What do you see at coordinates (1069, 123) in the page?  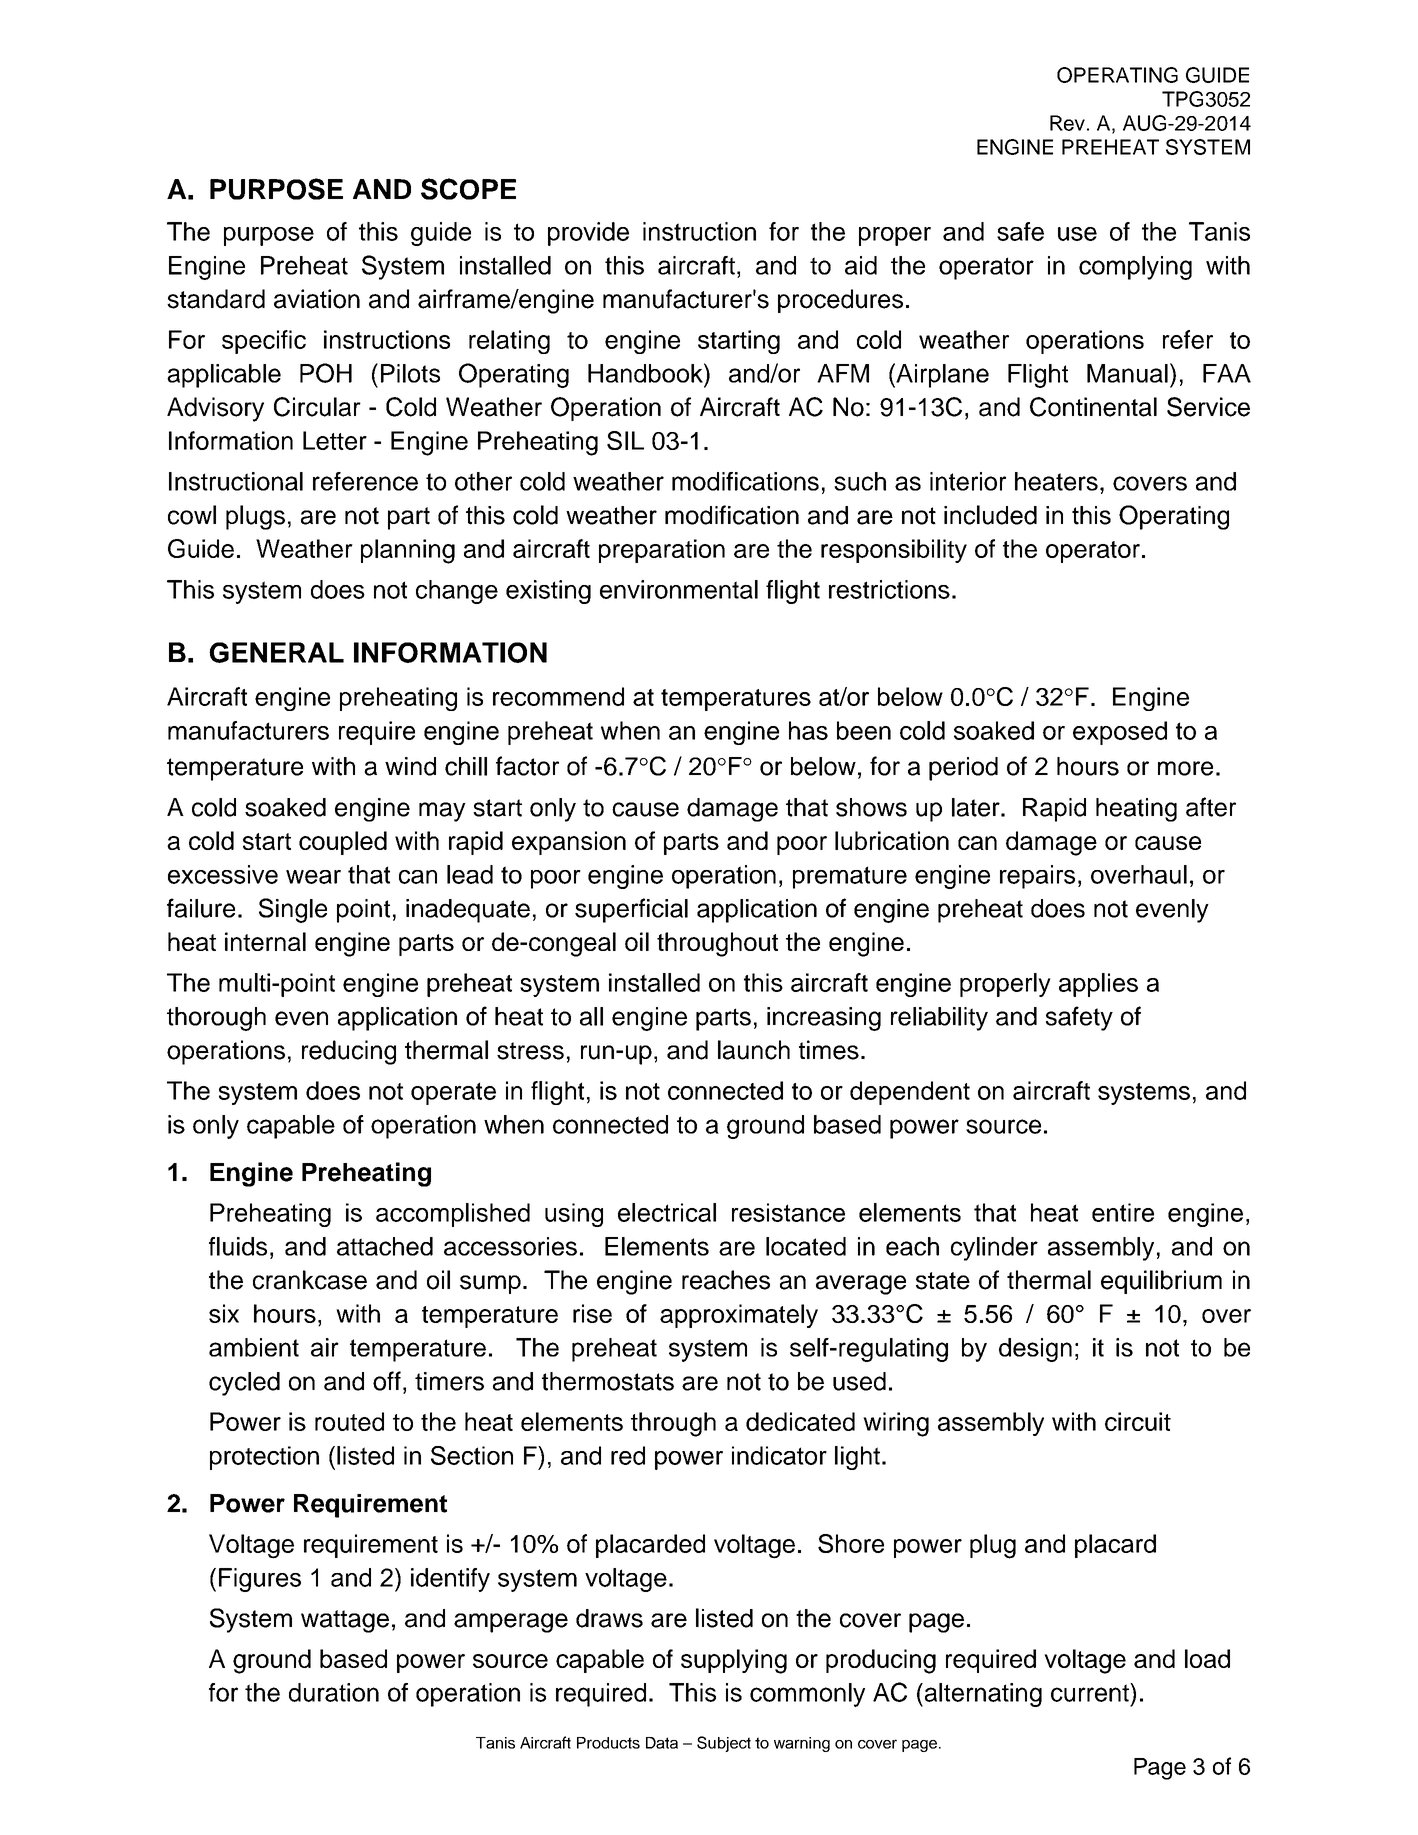 I see `Rev` at bounding box center [1069, 123].
